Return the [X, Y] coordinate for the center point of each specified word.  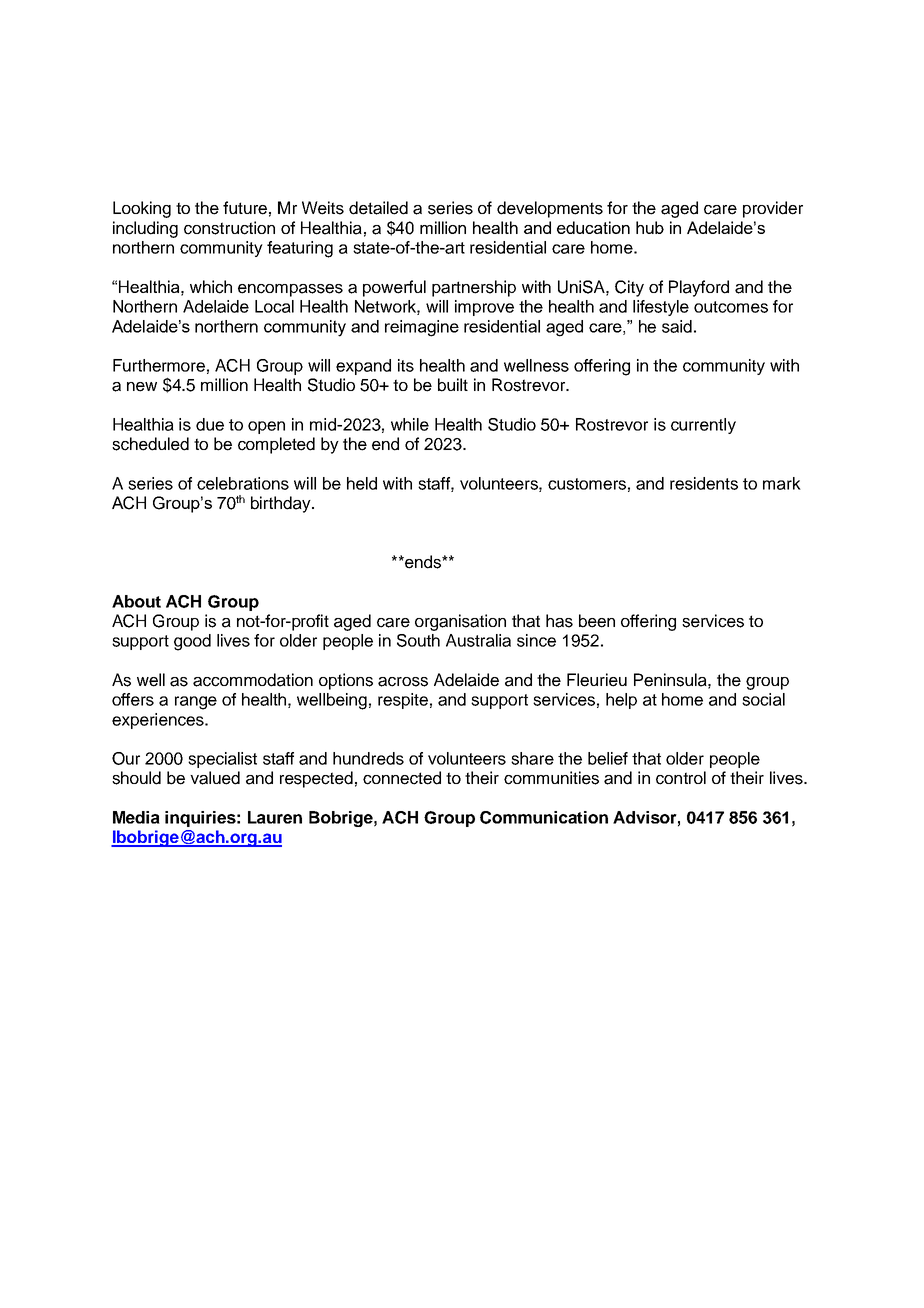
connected [402, 778]
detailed [378, 208]
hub [650, 227]
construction [229, 228]
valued [215, 778]
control [681, 778]
